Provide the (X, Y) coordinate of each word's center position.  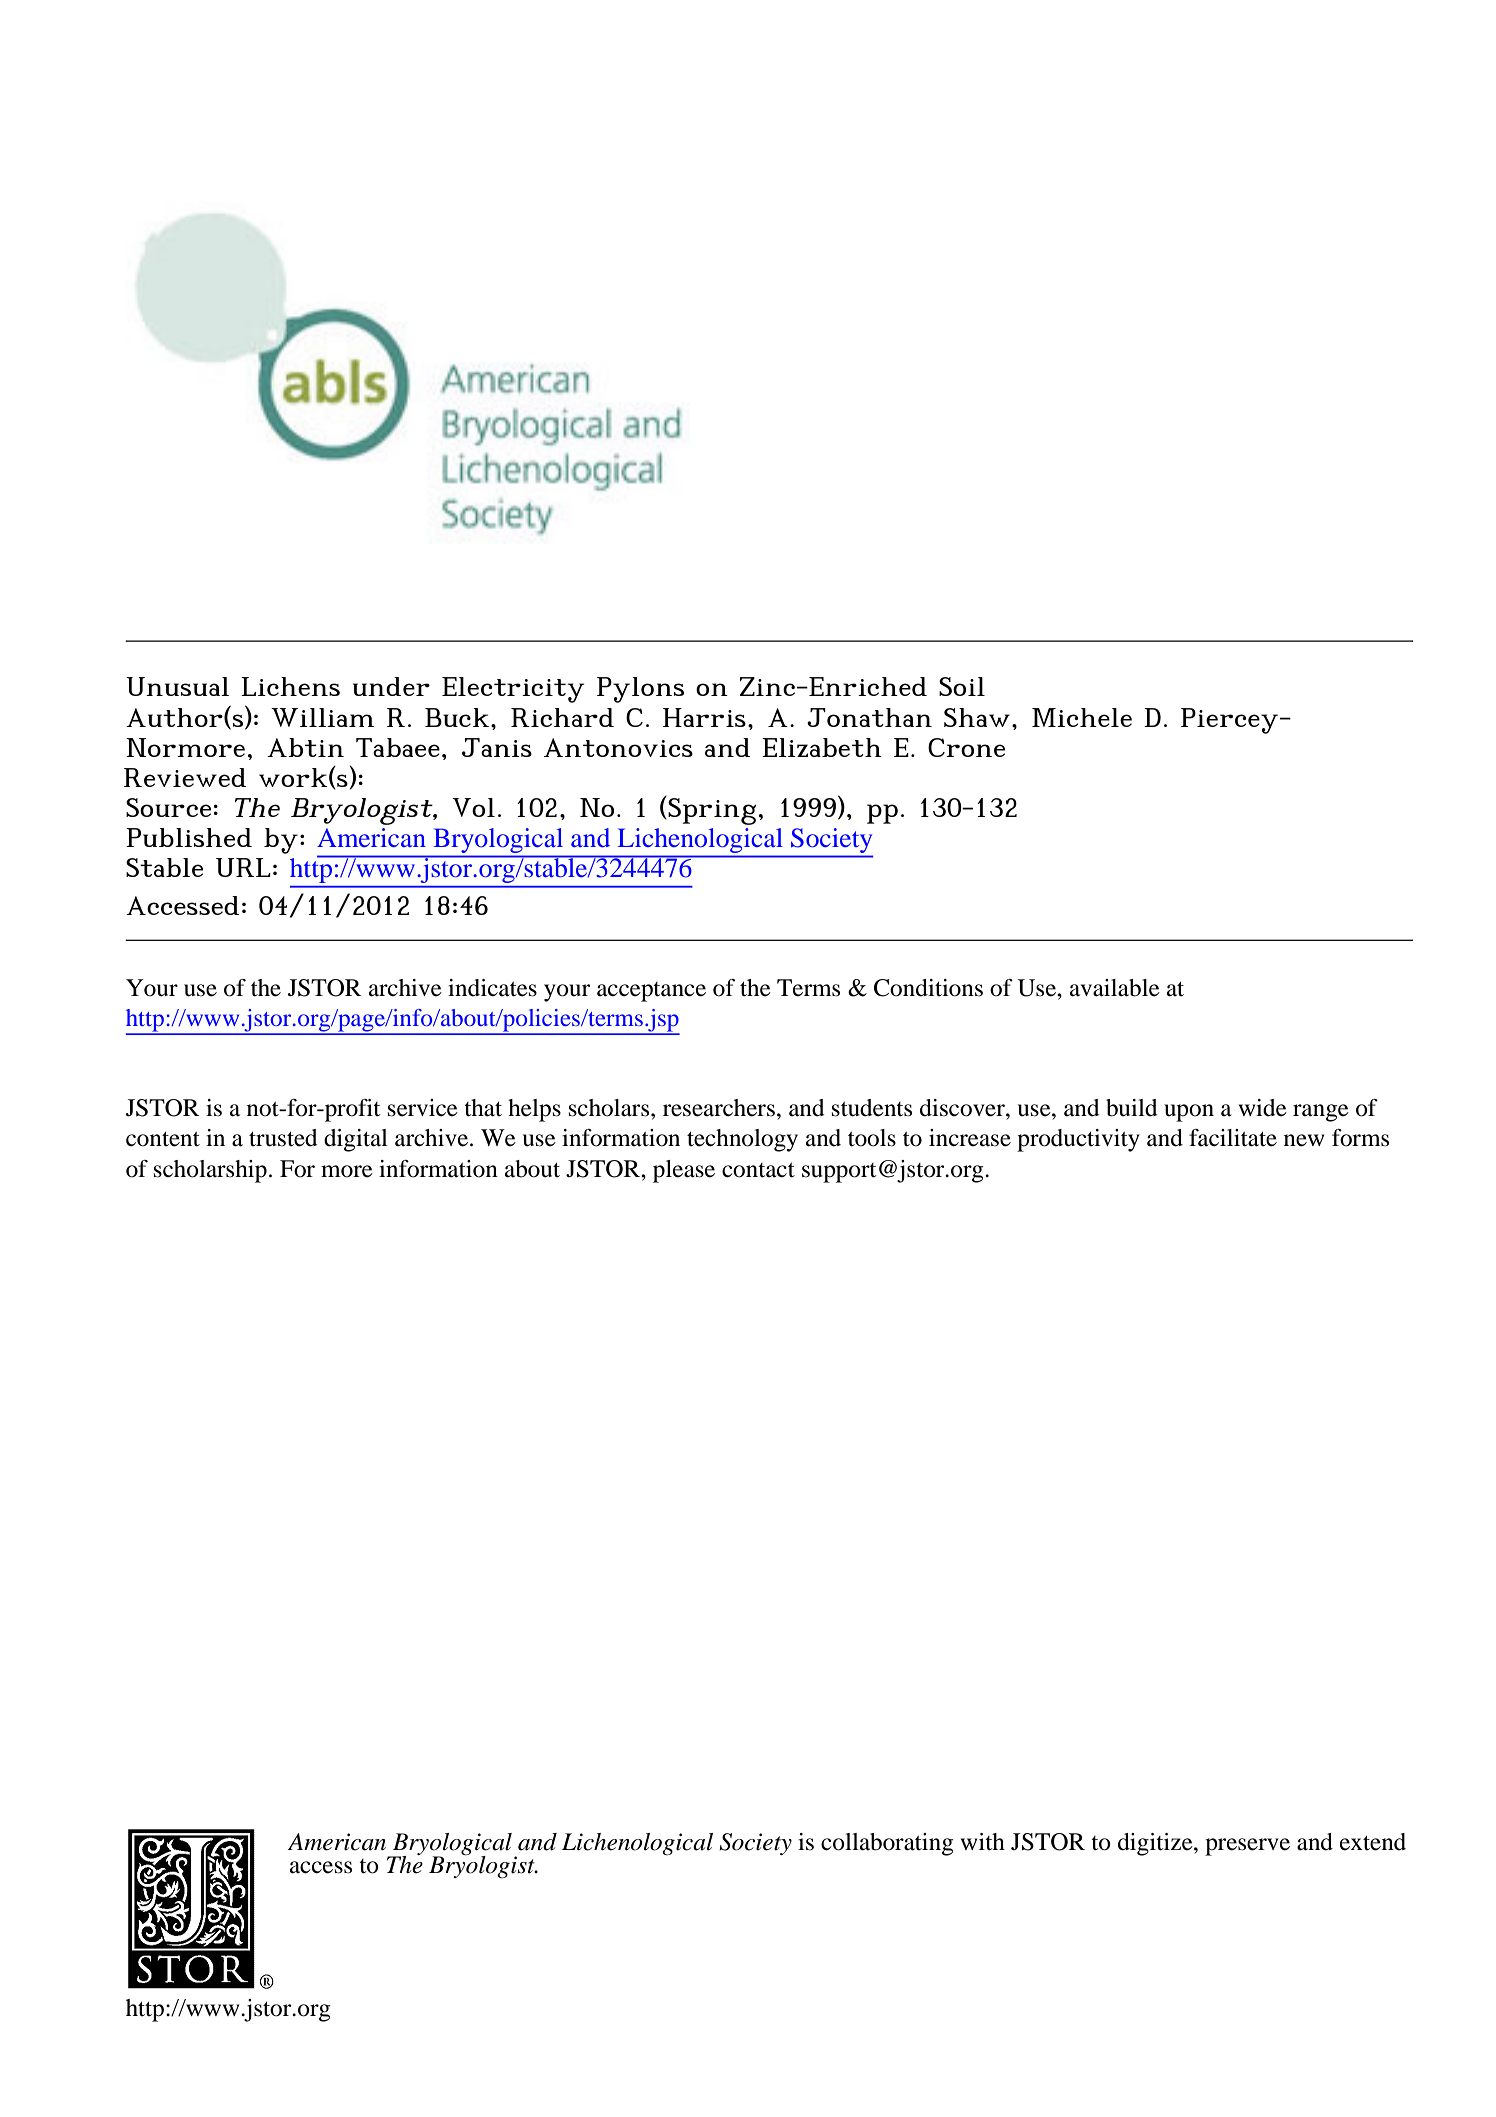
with (983, 1842)
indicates (492, 988)
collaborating (887, 1844)
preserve (1247, 1847)
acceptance (651, 992)
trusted (283, 1138)
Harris (704, 717)
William (322, 717)
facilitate (1233, 1138)
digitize (1156, 1844)
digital (356, 1140)
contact (758, 1170)
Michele (1082, 717)
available (1115, 988)
